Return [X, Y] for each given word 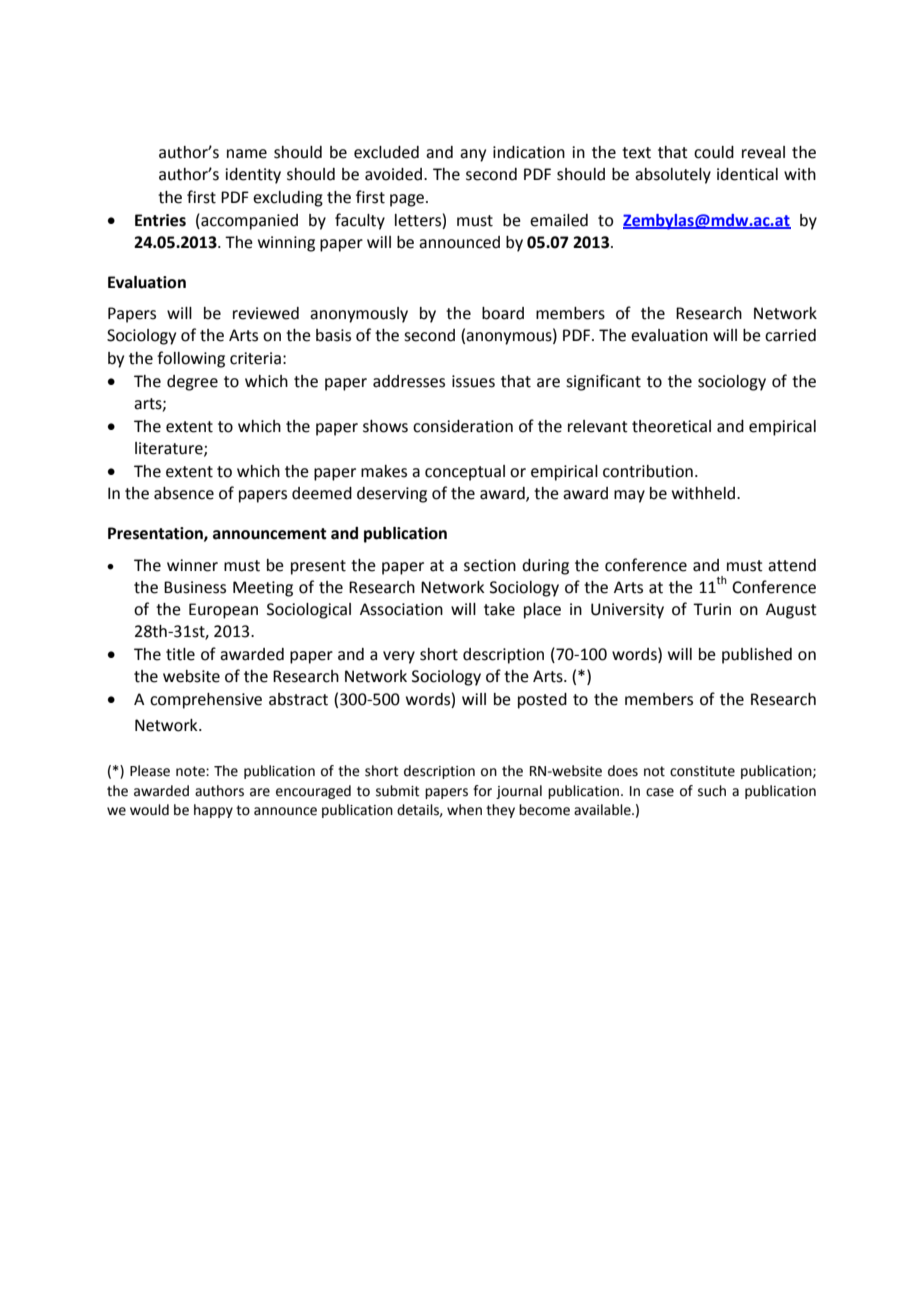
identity [253, 176]
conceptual [465, 473]
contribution [648, 471]
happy [213, 811]
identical [747, 174]
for [482, 791]
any [473, 155]
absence [184, 493]
